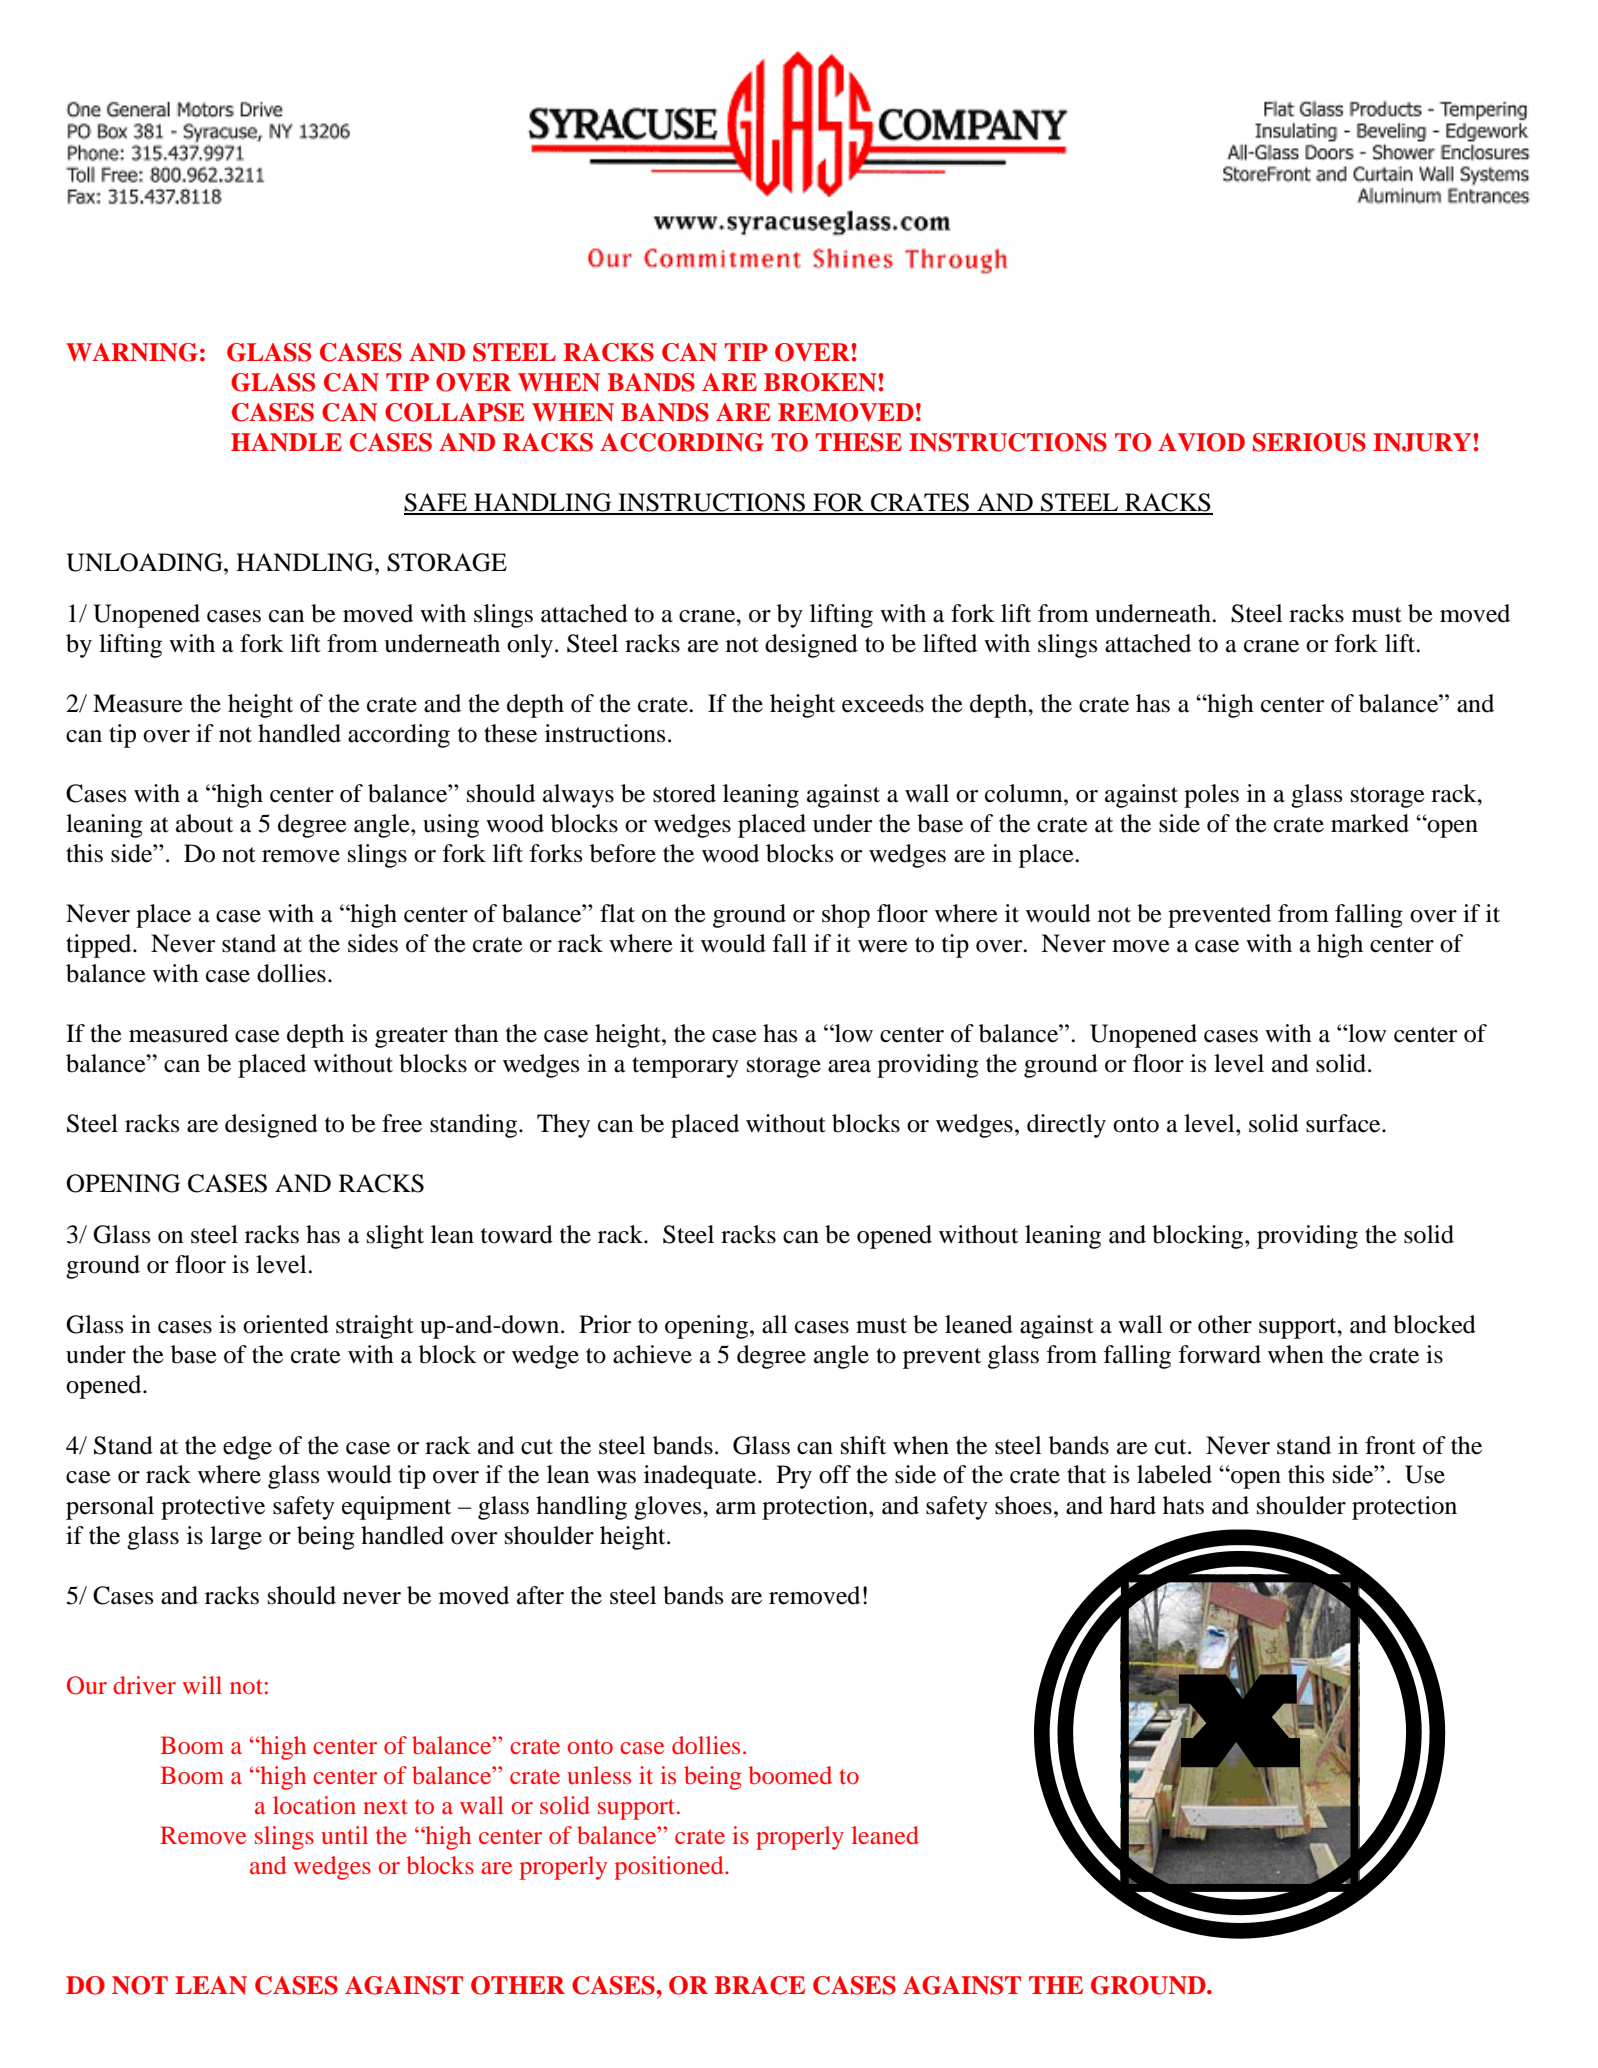 Image resolution: width=1598 pixels, height=2068 pixels. What do you see at coordinates (684, 793) in the screenshot?
I see `stored` at bounding box center [684, 793].
